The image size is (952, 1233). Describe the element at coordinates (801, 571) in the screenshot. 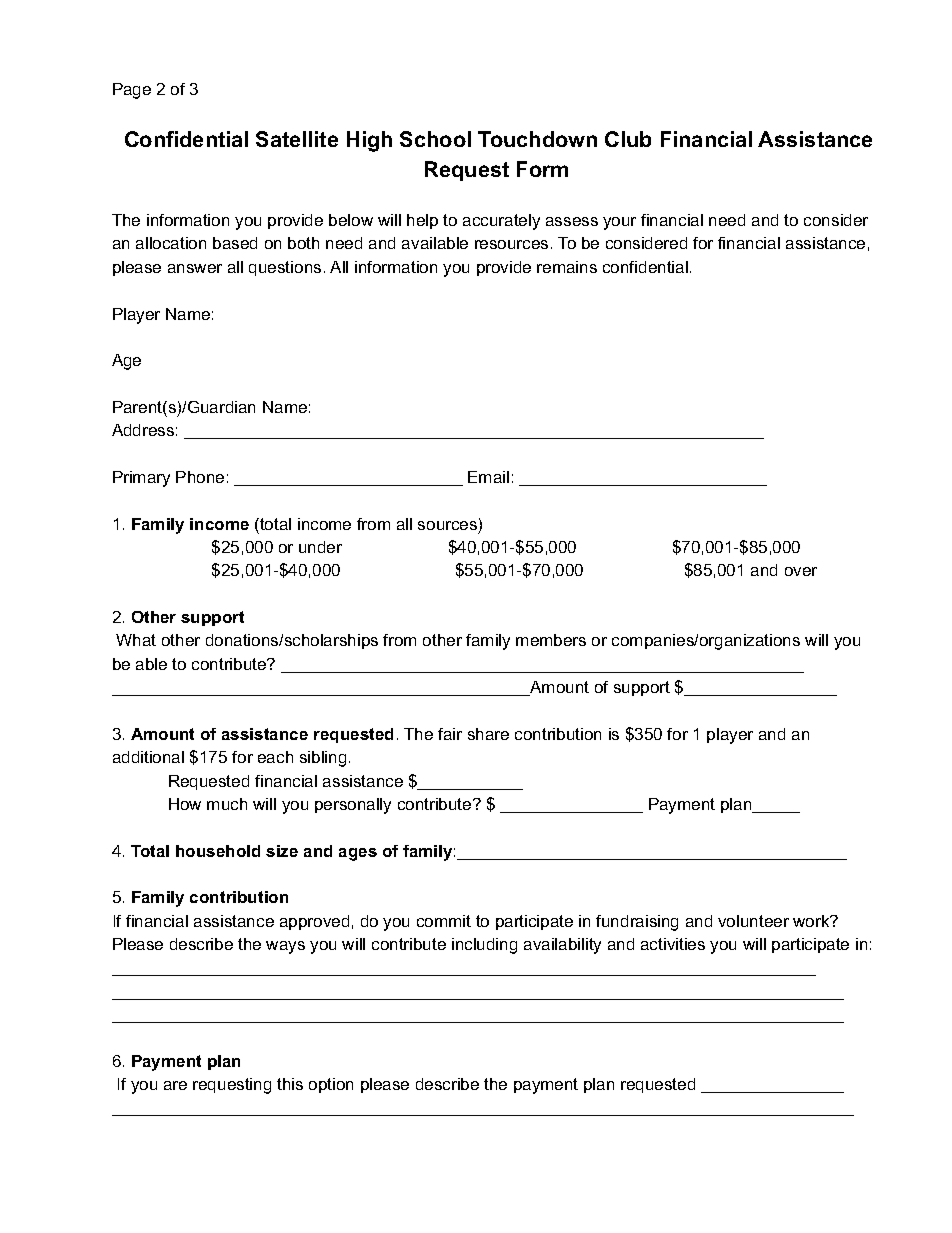

I see `over` at that location.
